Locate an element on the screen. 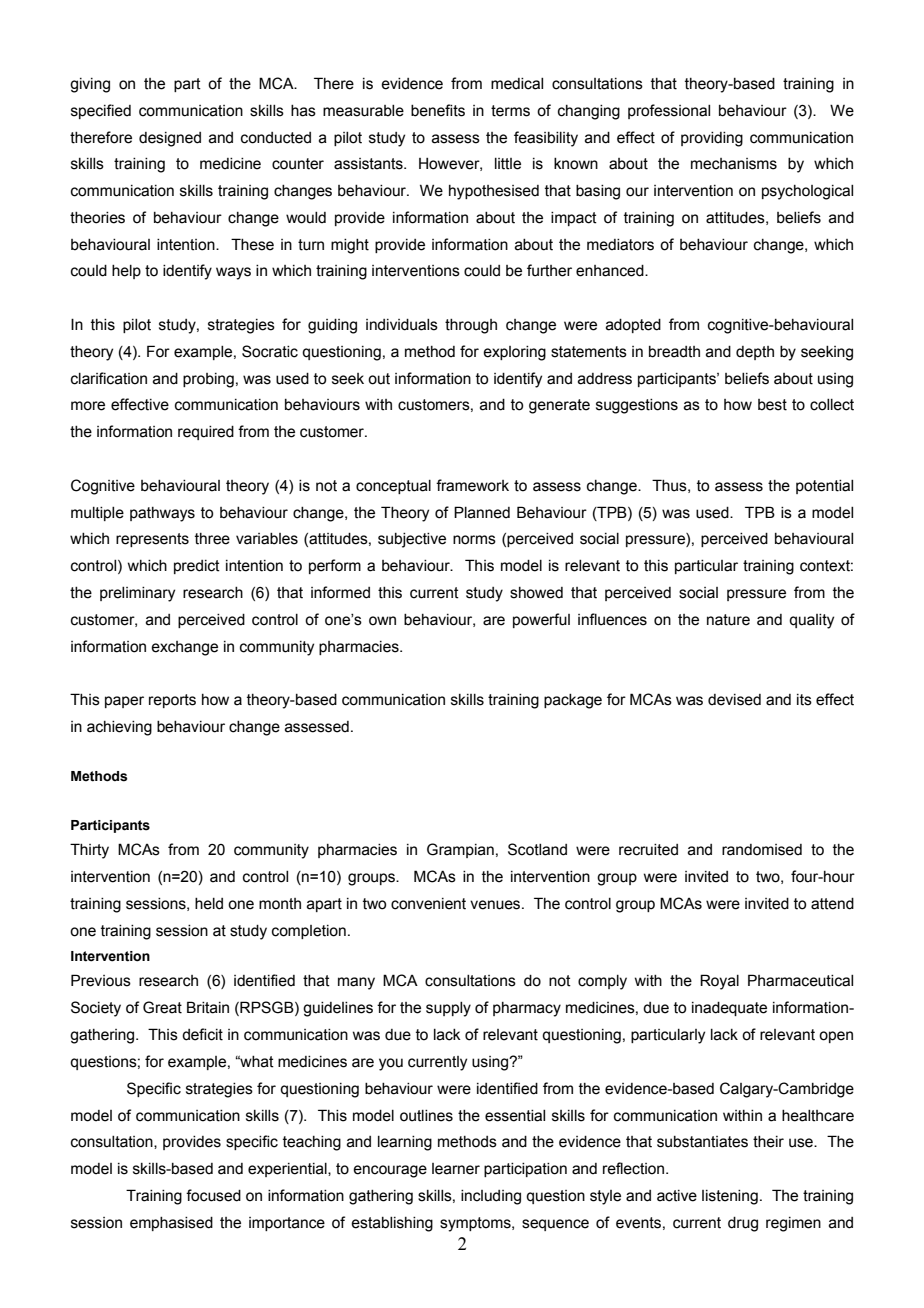 This screenshot has width=924, height=1308. listening is located at coordinates (730, 1197).
